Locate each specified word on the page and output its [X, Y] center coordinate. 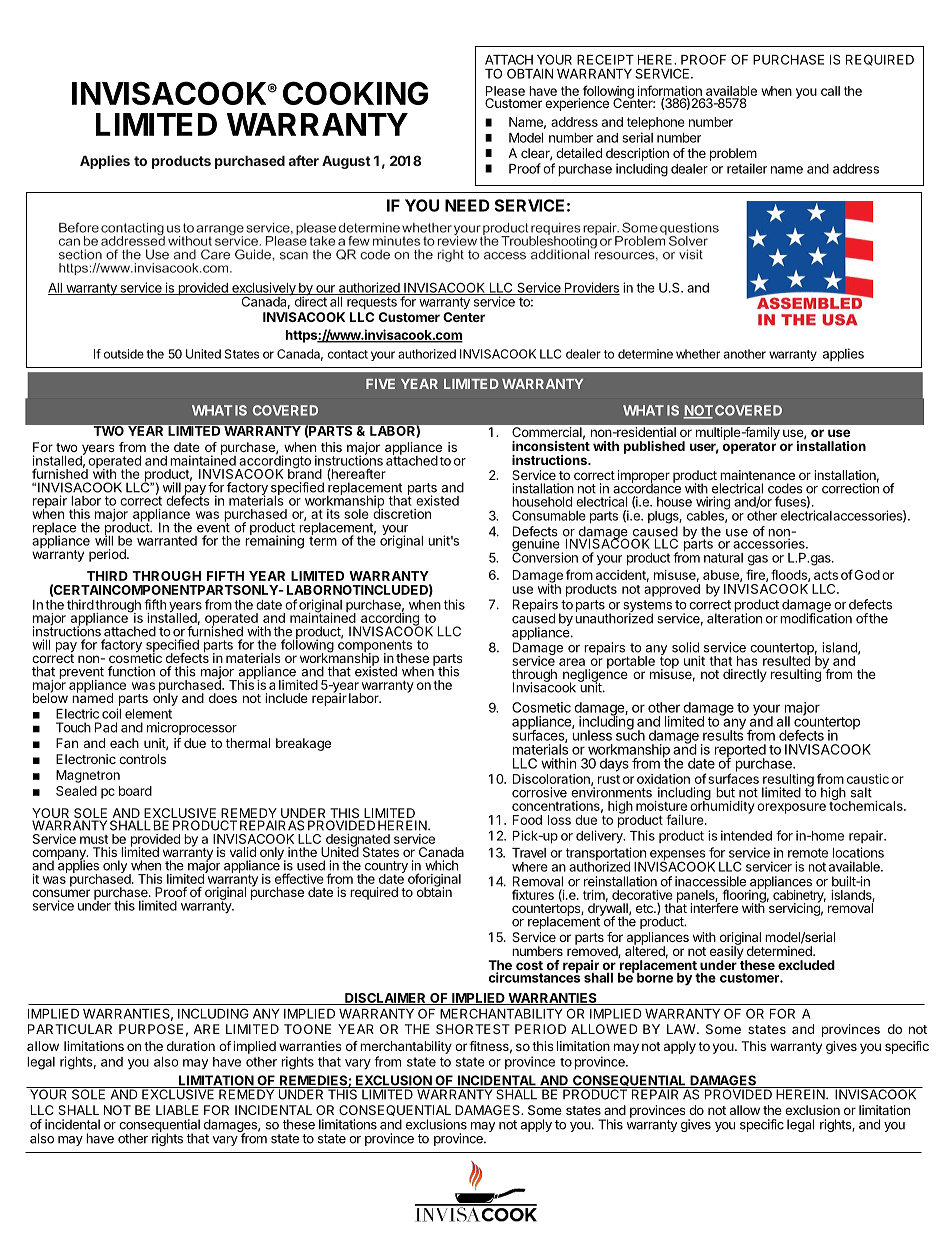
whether [698, 354]
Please [505, 91]
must [94, 839]
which [441, 865]
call [830, 91]
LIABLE [177, 1110]
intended [746, 835]
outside [124, 354]
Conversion [545, 556]
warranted [167, 541]
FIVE [380, 384]
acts [826, 575]
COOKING [355, 93]
